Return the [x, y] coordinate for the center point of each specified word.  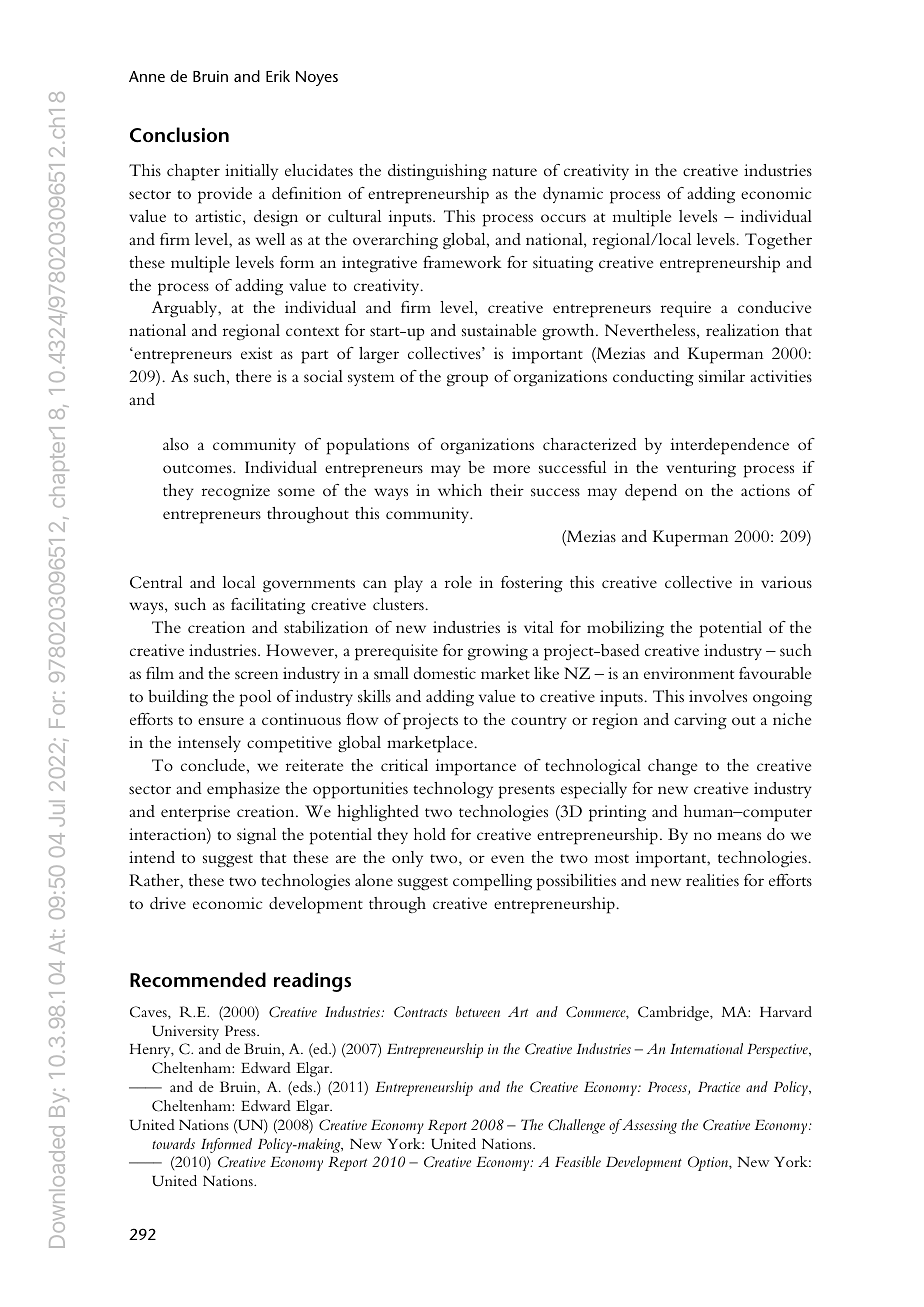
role [458, 582]
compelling [492, 882]
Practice [719, 1087]
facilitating [268, 606]
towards [173, 1143]
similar [722, 376]
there [253, 376]
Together [778, 241]
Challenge [576, 1126]
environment [689, 673]
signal [256, 836]
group [467, 380]
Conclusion [179, 135]
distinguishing [437, 172]
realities [712, 880]
